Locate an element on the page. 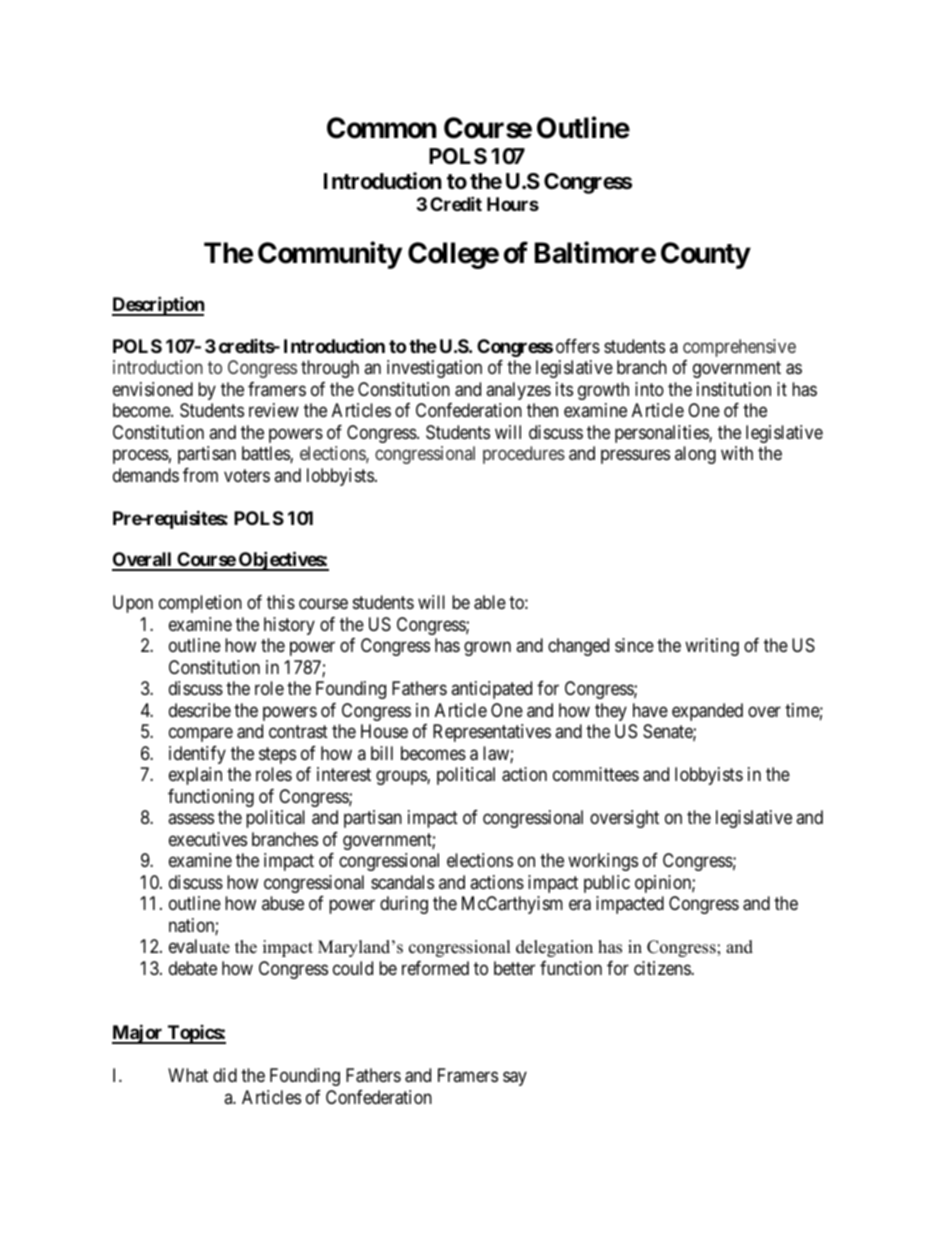 The image size is (952, 1233). Common is located at coordinates (381, 128).
